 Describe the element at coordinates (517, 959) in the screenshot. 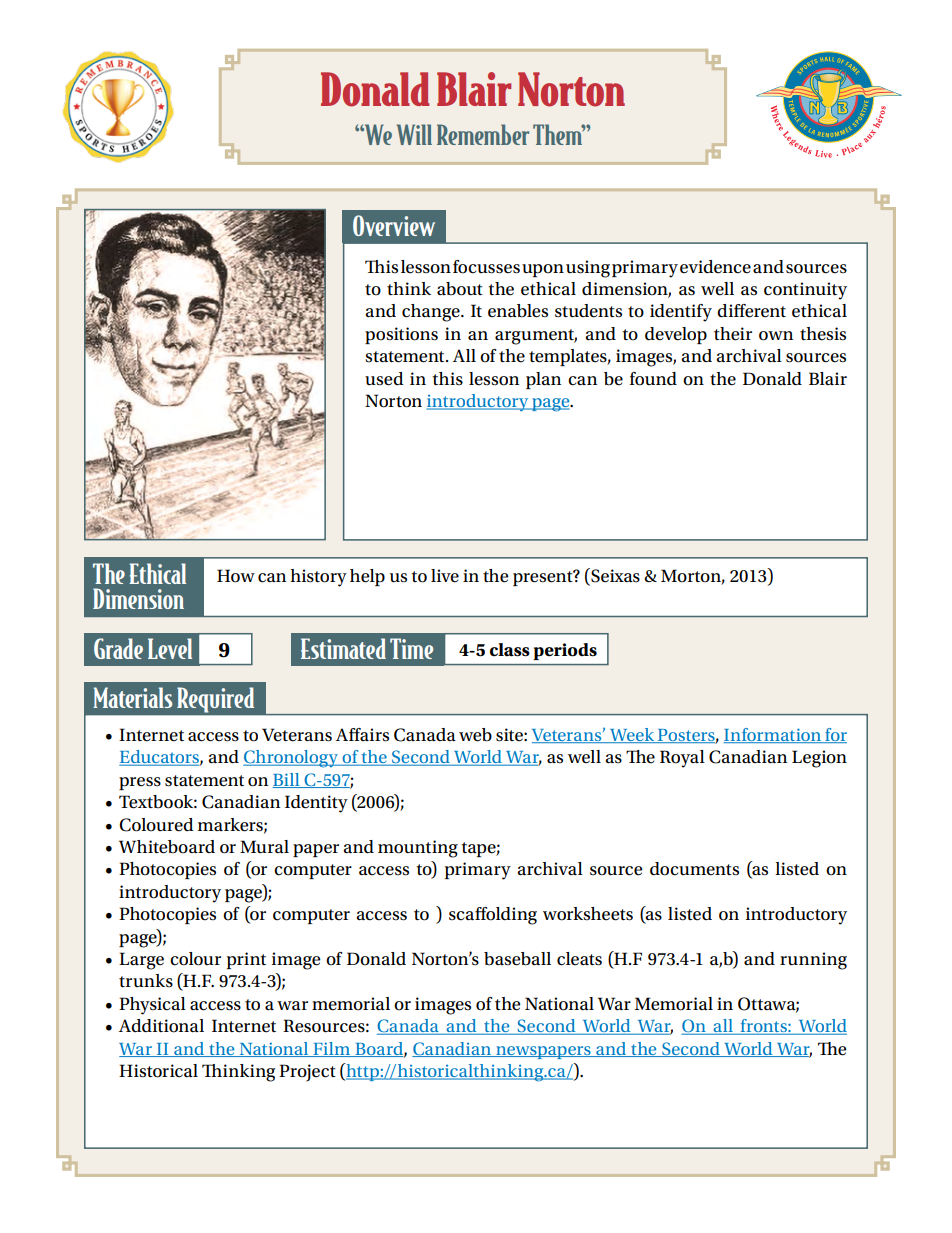

I see `baseball` at that location.
